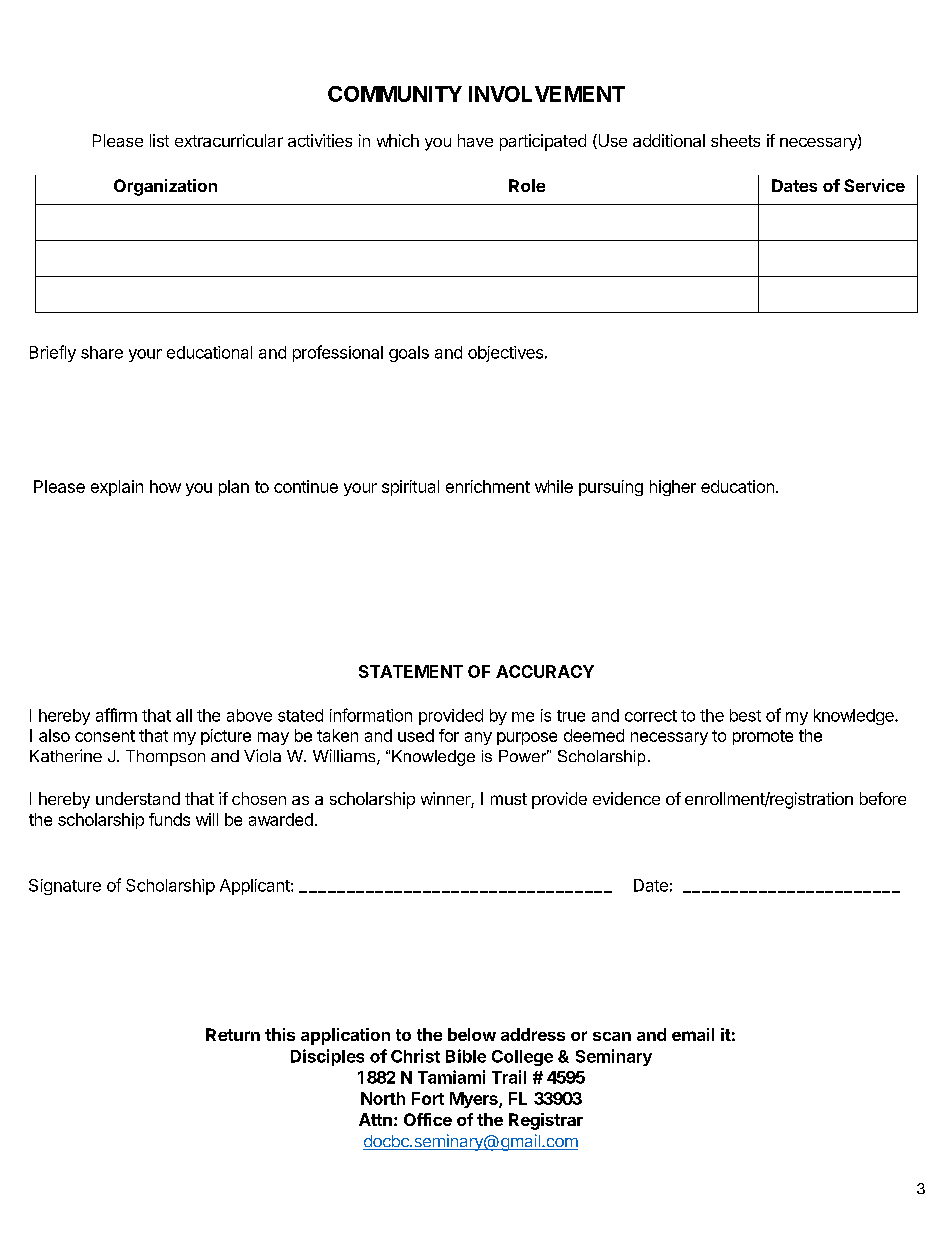 This image has width=952, height=1233. I want to click on email, so click(693, 1034).
